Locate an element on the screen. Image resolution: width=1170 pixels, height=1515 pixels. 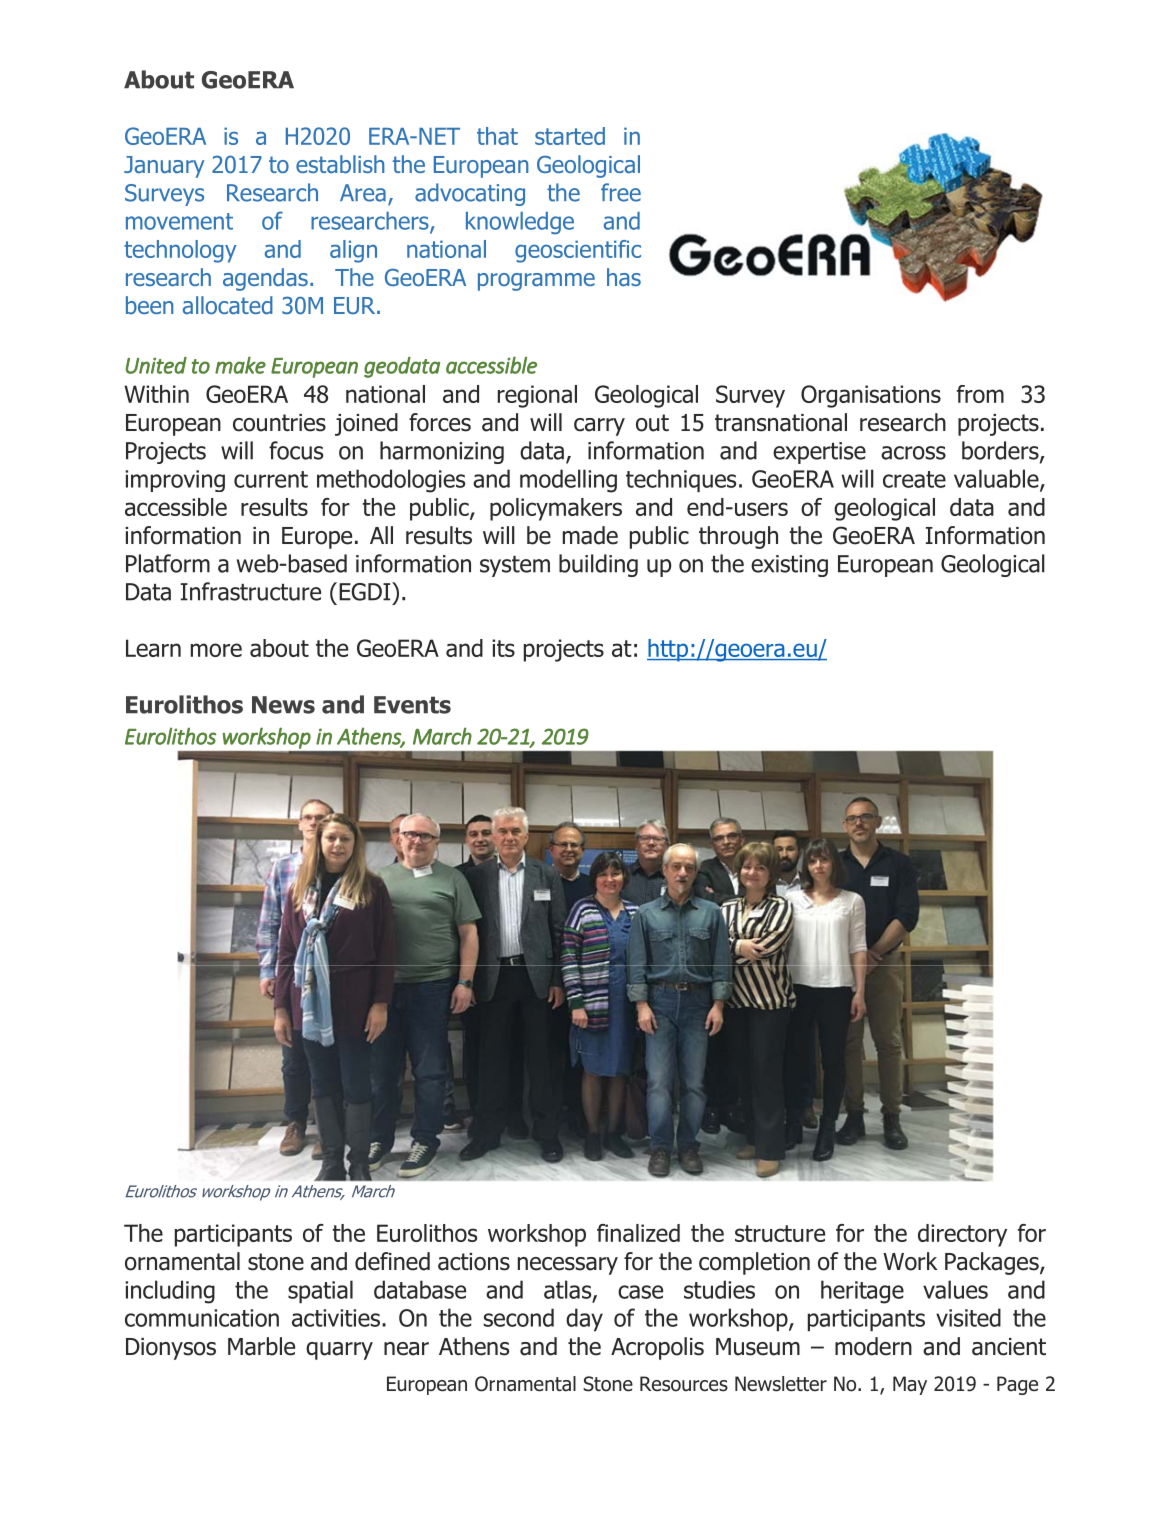
building is located at coordinates (598, 565).
